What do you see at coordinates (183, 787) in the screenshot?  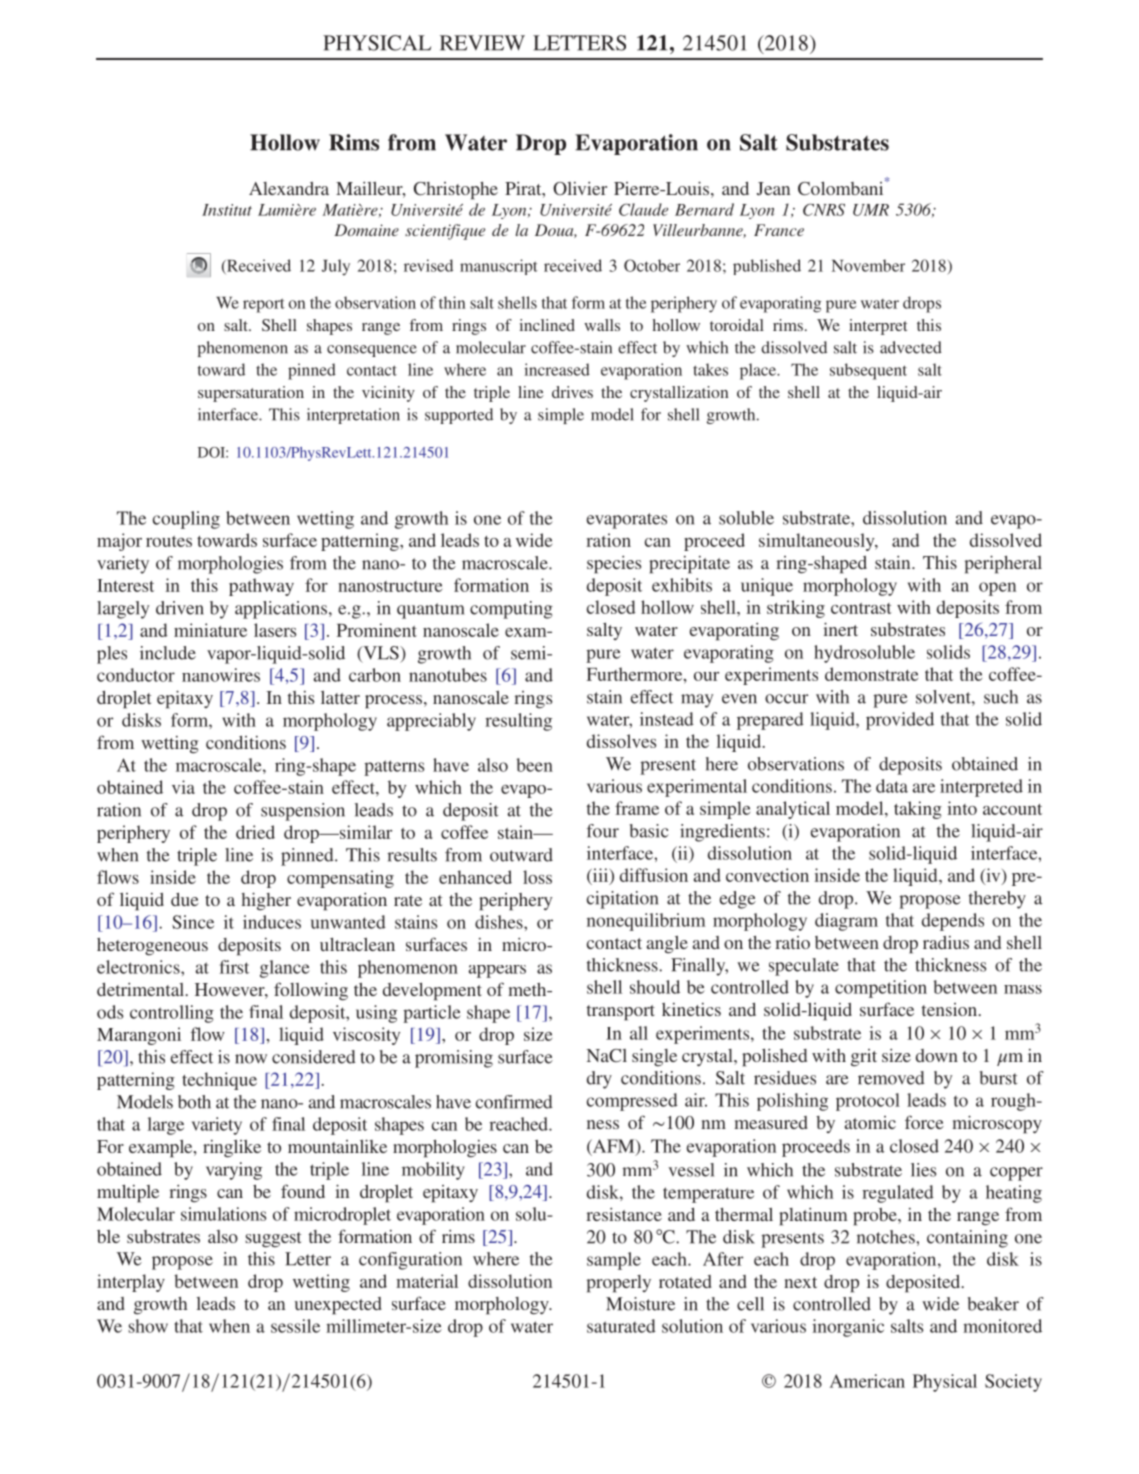 I see `via` at bounding box center [183, 787].
